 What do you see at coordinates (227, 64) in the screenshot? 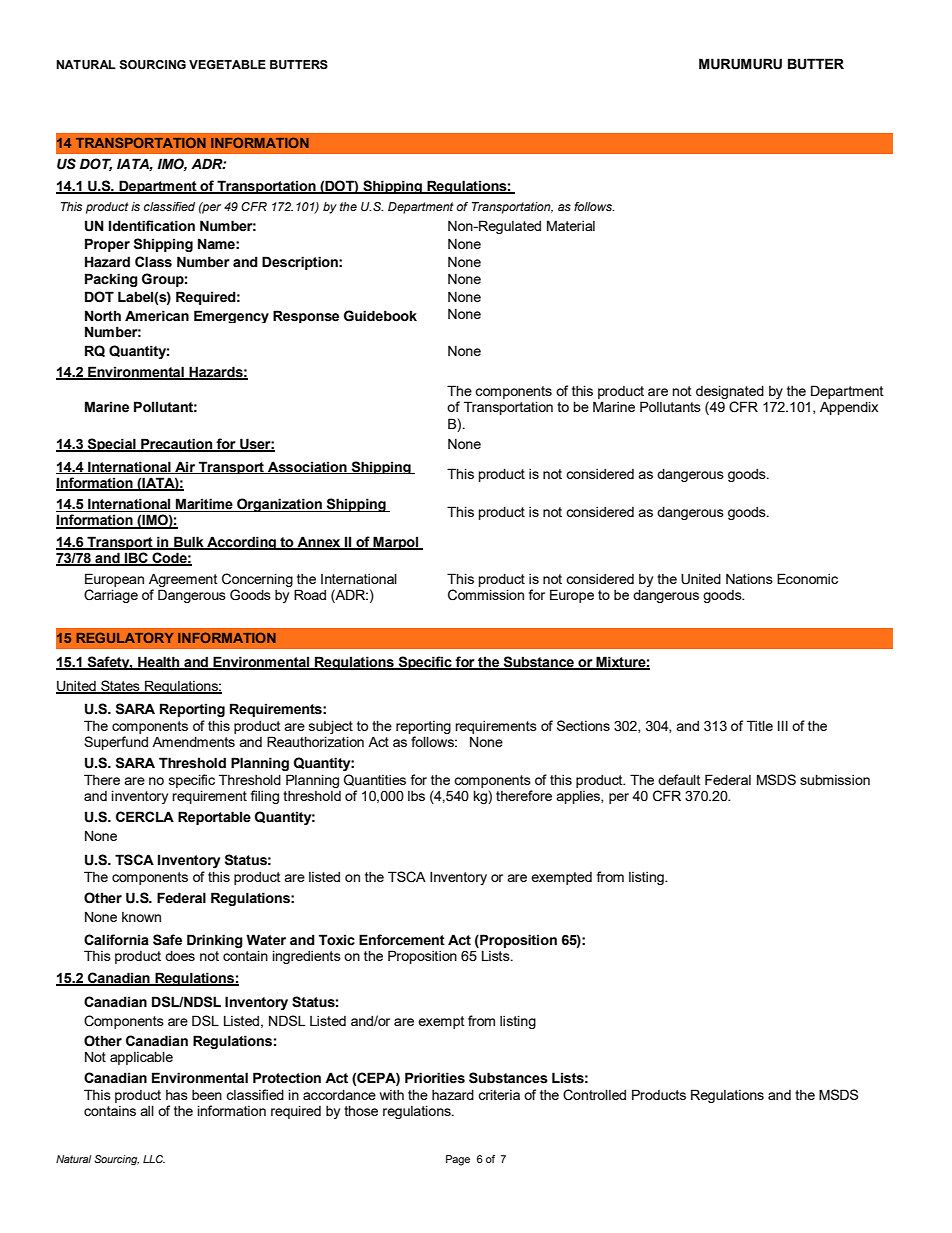
I see `VEGETABLE` at bounding box center [227, 64].
